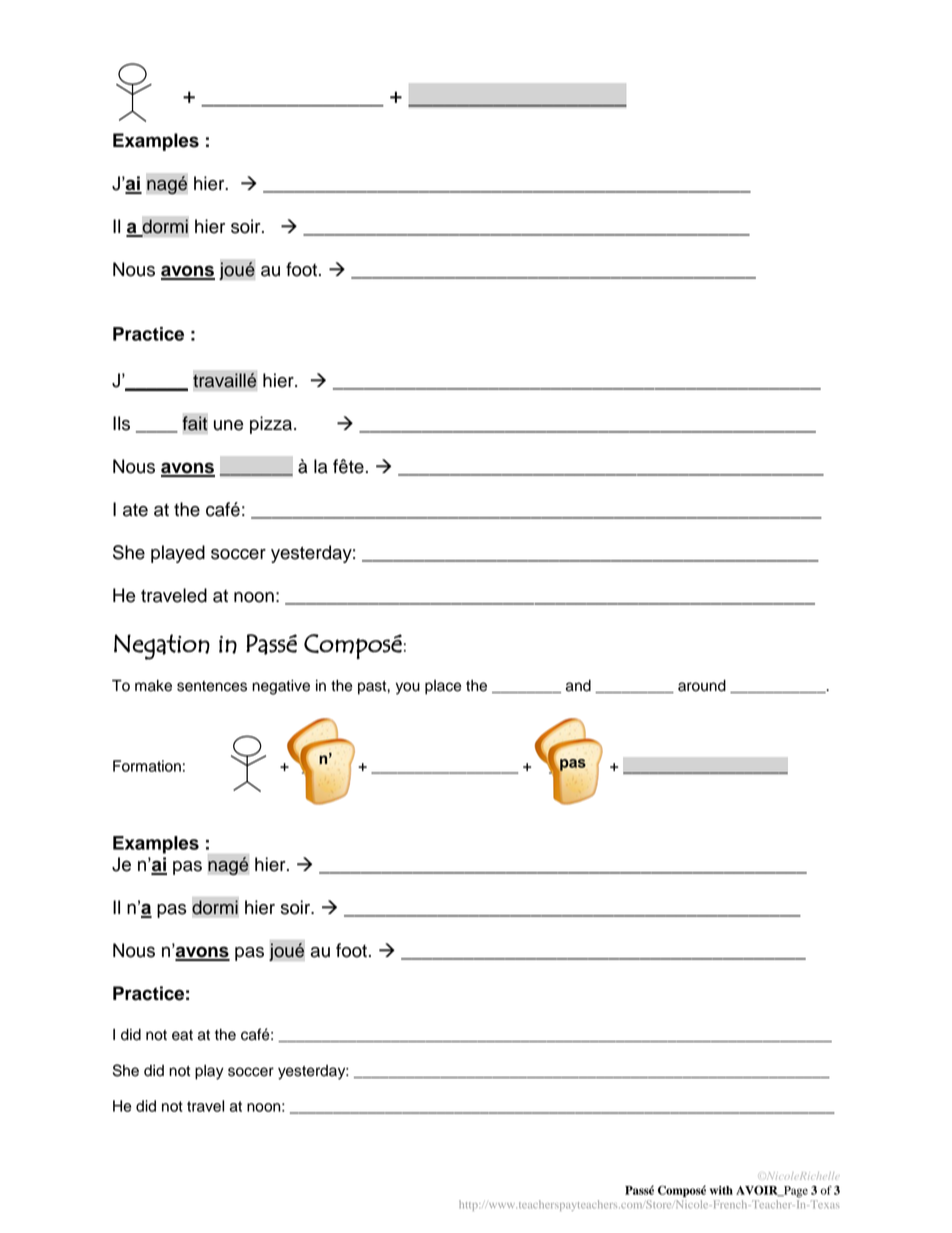 Image resolution: width=952 pixels, height=1233 pixels. I want to click on with, so click(721, 1190).
